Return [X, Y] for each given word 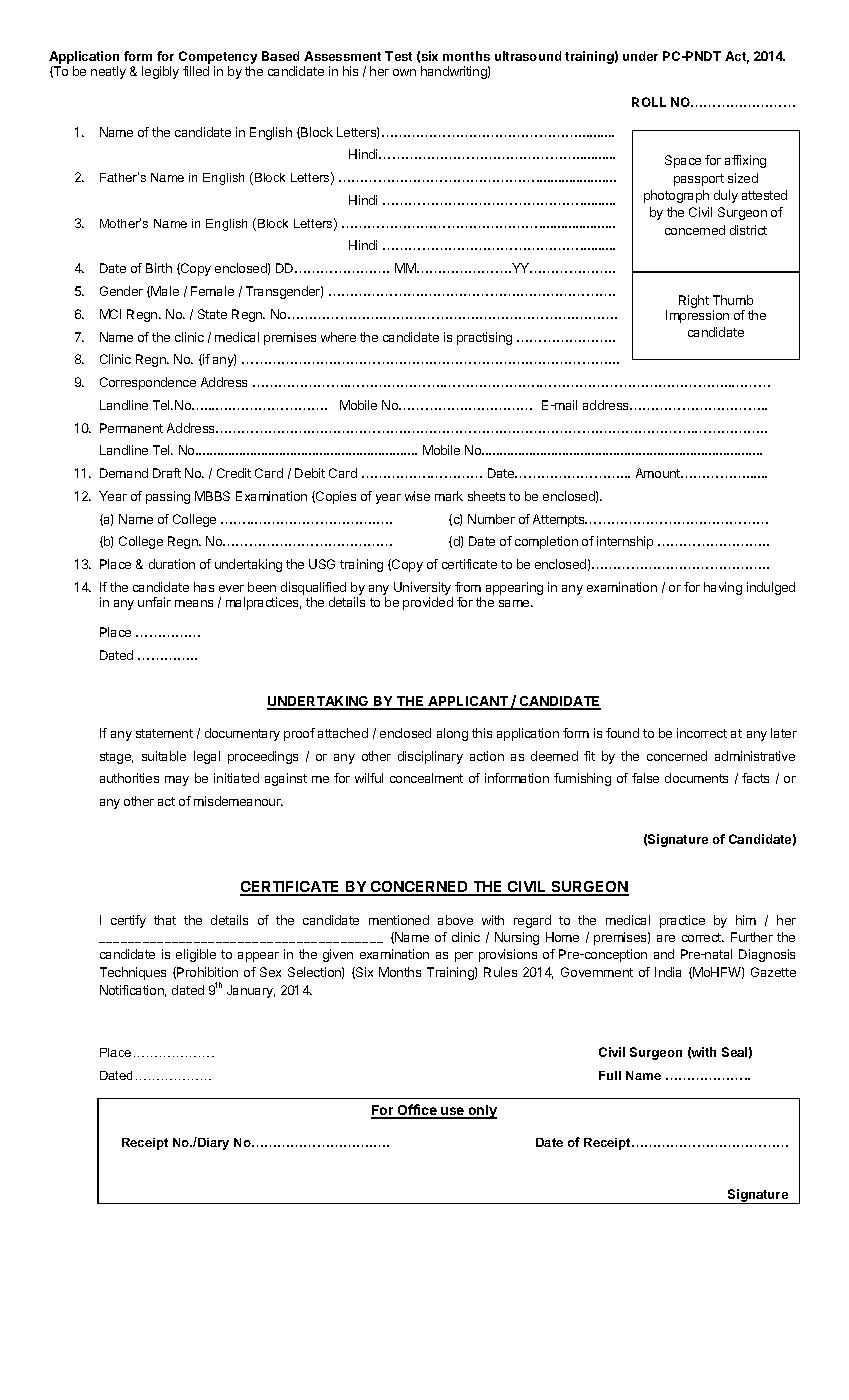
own [404, 72]
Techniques [133, 973]
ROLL [649, 102]
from [468, 587]
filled [196, 71]
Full [610, 1075]
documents [696, 778]
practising [484, 338]
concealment [426, 778]
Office [417, 1111]
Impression [697, 316]
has [204, 587]
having [723, 588]
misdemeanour [238, 801]
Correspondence [148, 383]
